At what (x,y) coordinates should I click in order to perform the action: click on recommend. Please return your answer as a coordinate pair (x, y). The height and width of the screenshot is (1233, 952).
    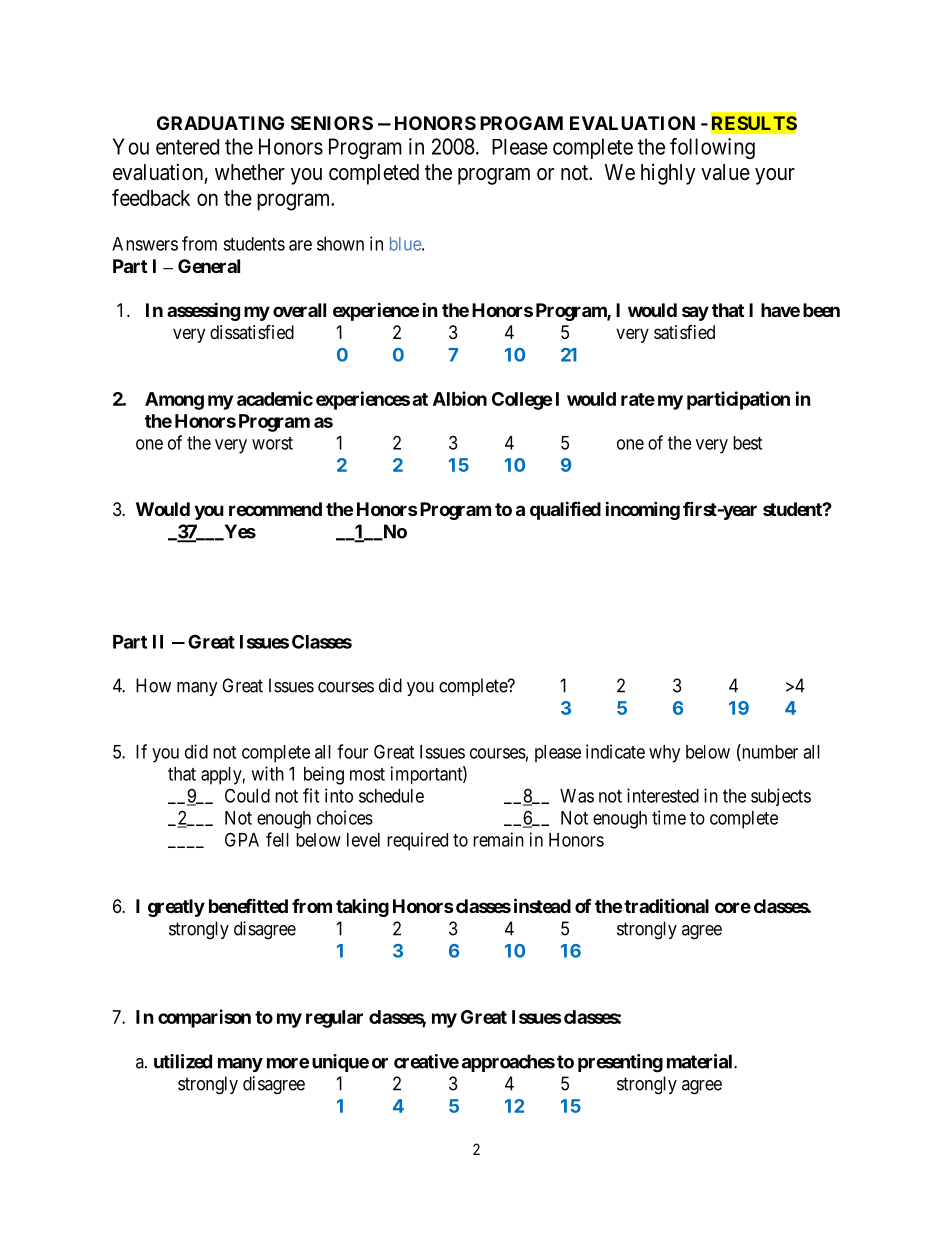
    Looking at the image, I should click on (275, 509).
